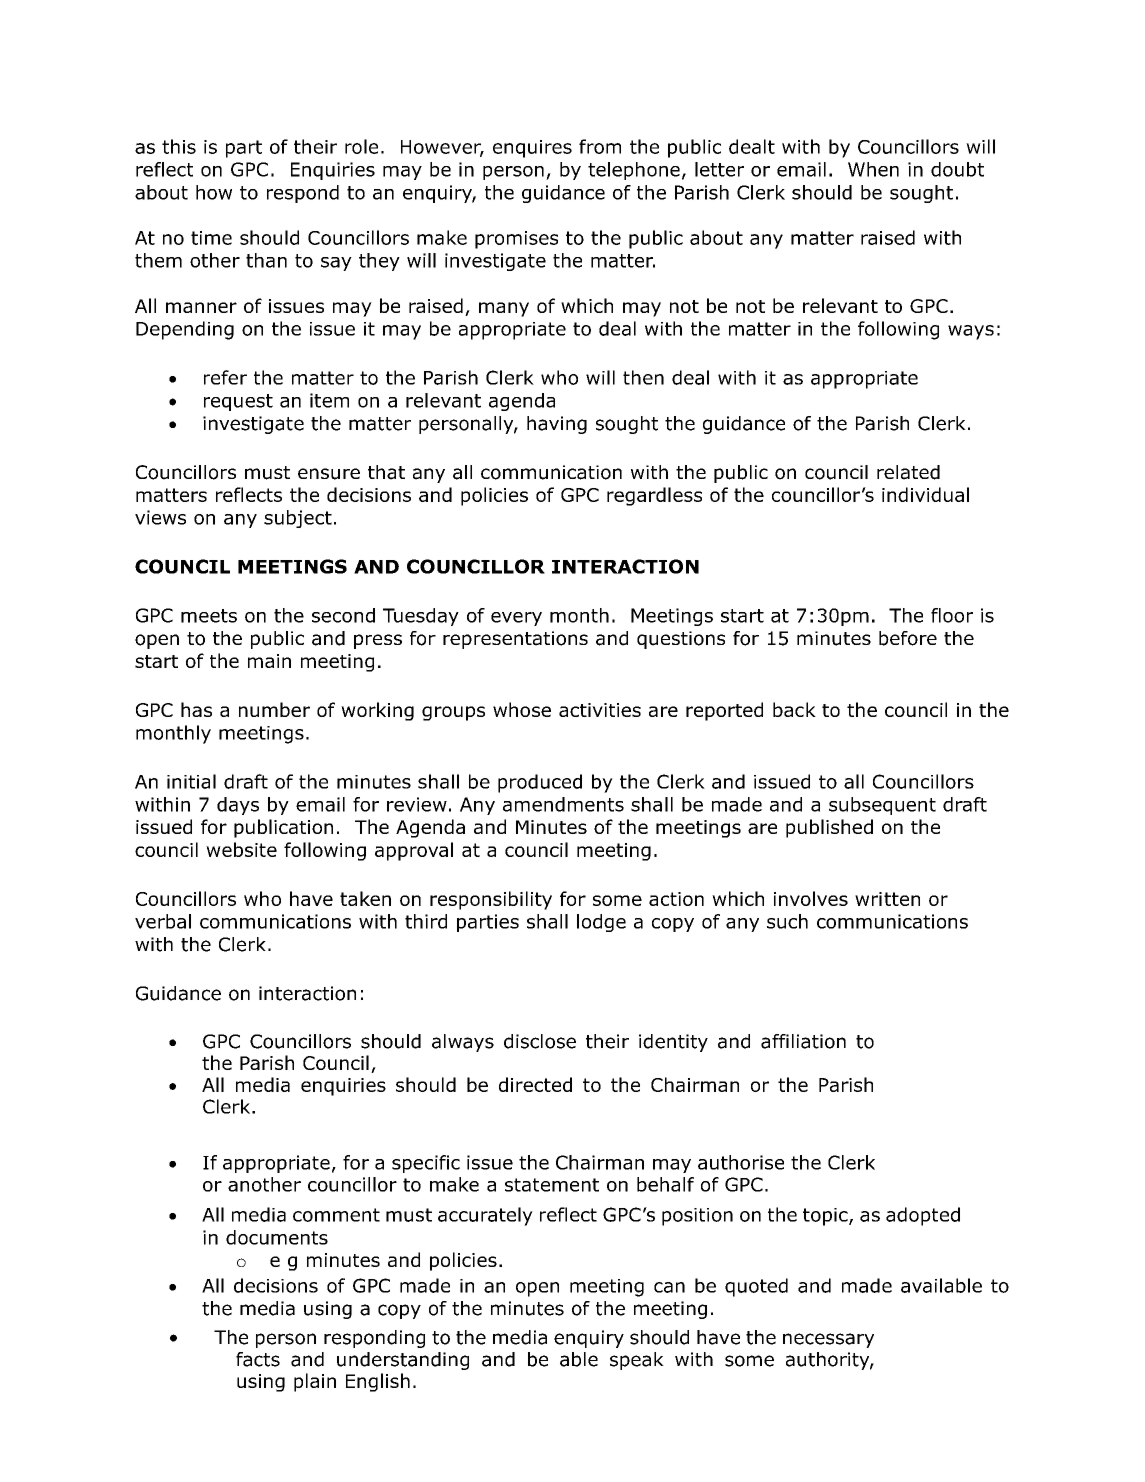  Describe the element at coordinates (882, 806) in the screenshot. I see `subsequent` at that location.
